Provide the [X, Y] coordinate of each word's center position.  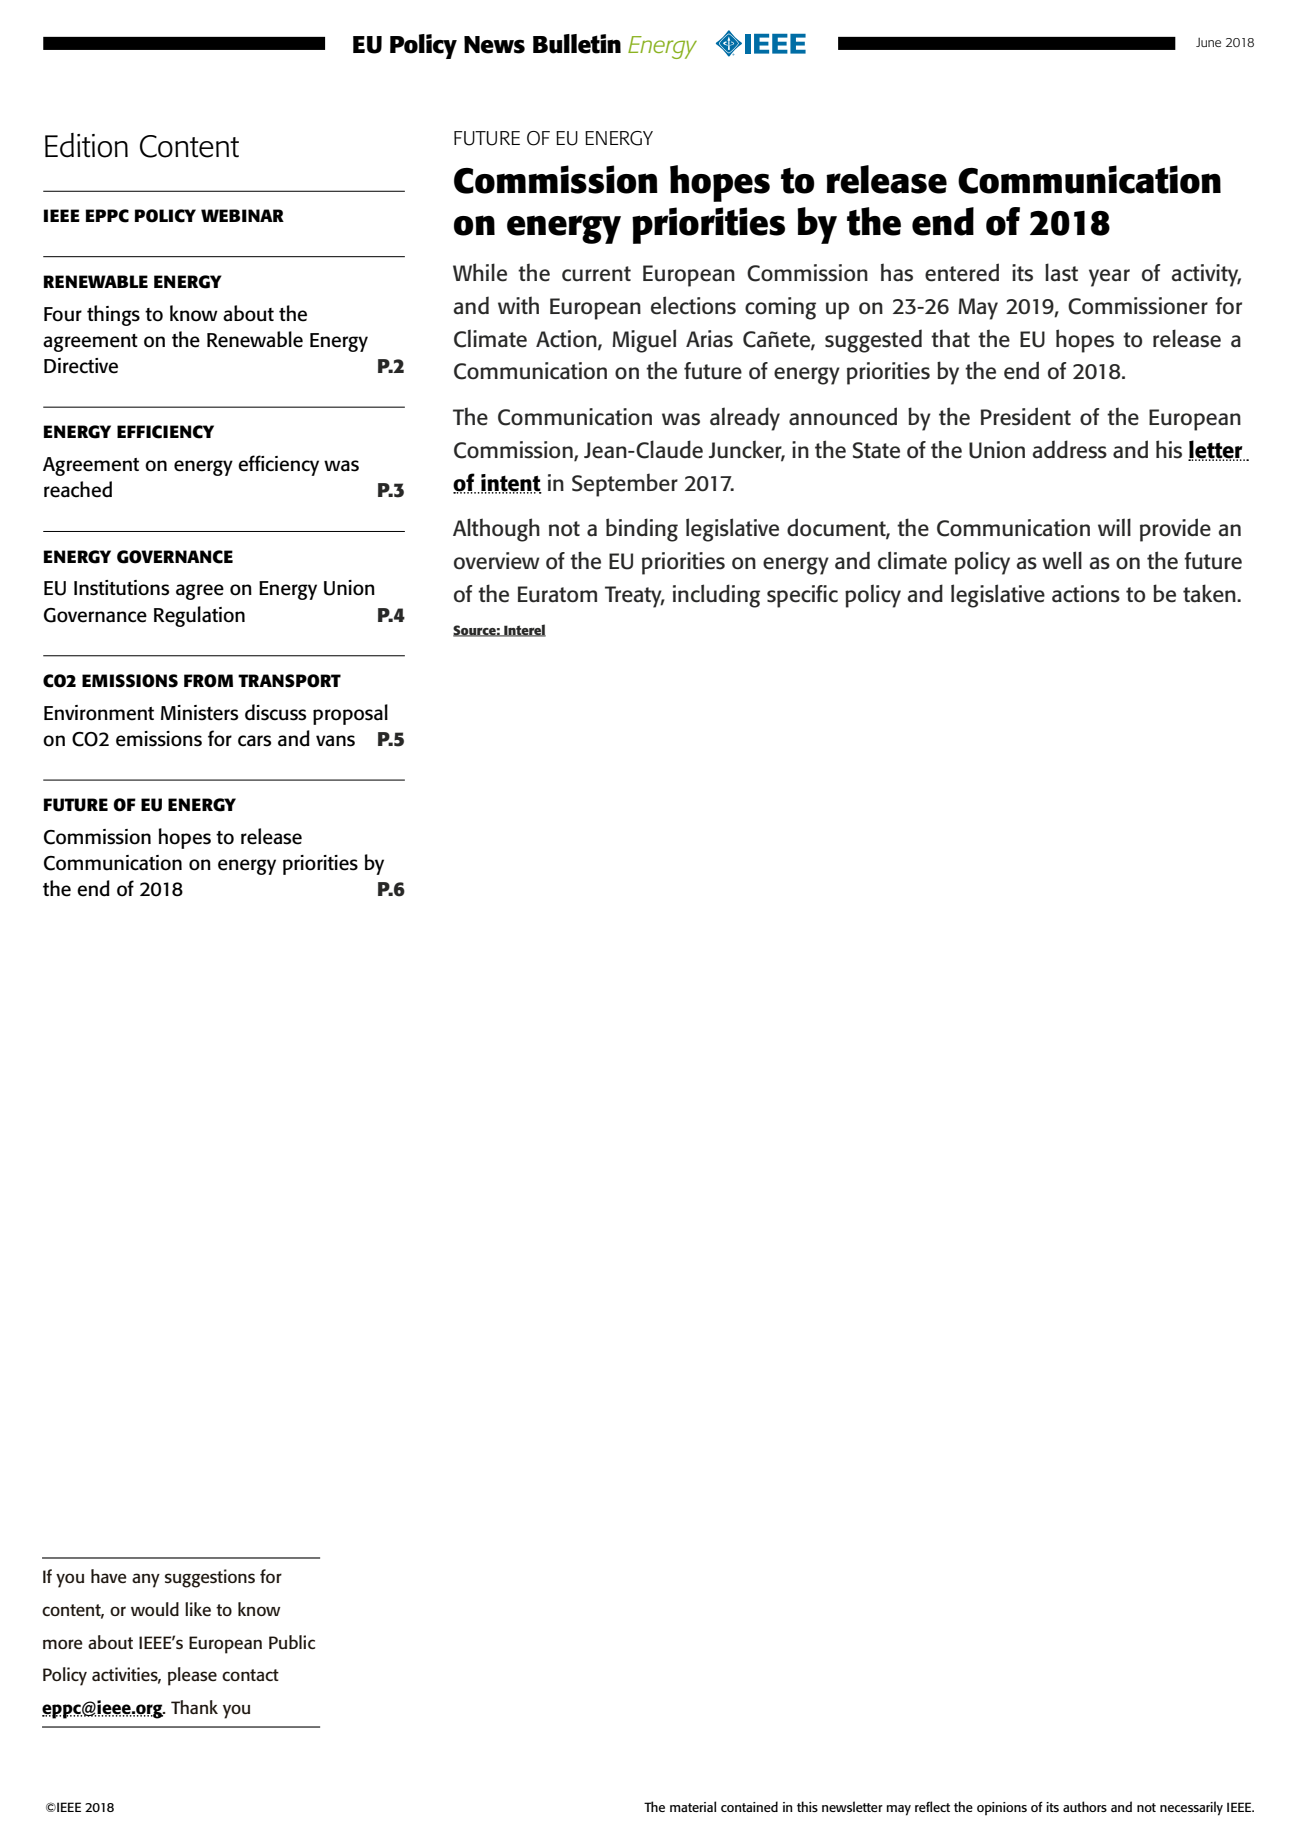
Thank [194, 1707]
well [1062, 560]
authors [1085, 1806]
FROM [208, 681]
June [1208, 42]
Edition [86, 145]
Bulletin [577, 44]
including [716, 596]
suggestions [210, 1578]
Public [292, 1642]
